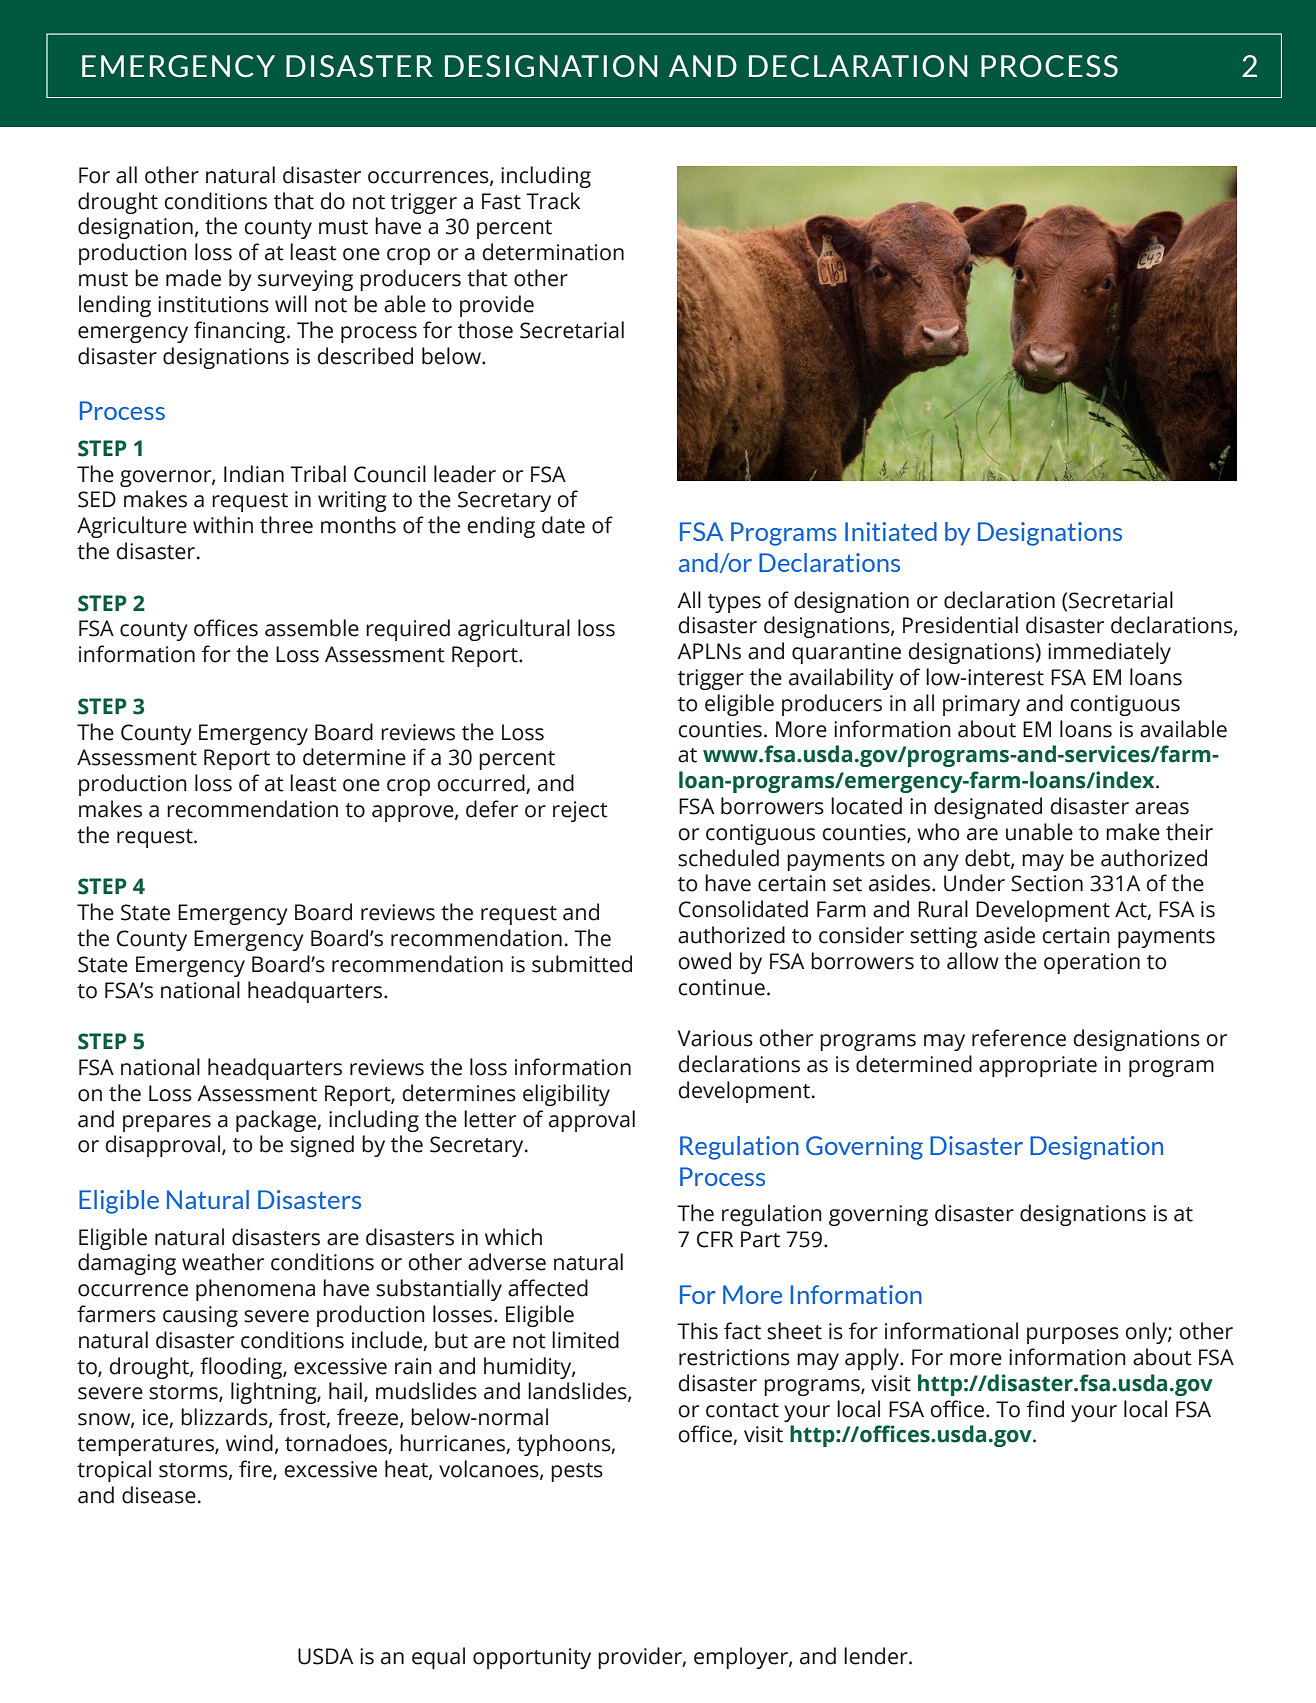 The height and width of the screenshot is (1703, 1316). What do you see at coordinates (312, 628) in the screenshot?
I see `assemble` at bounding box center [312, 628].
